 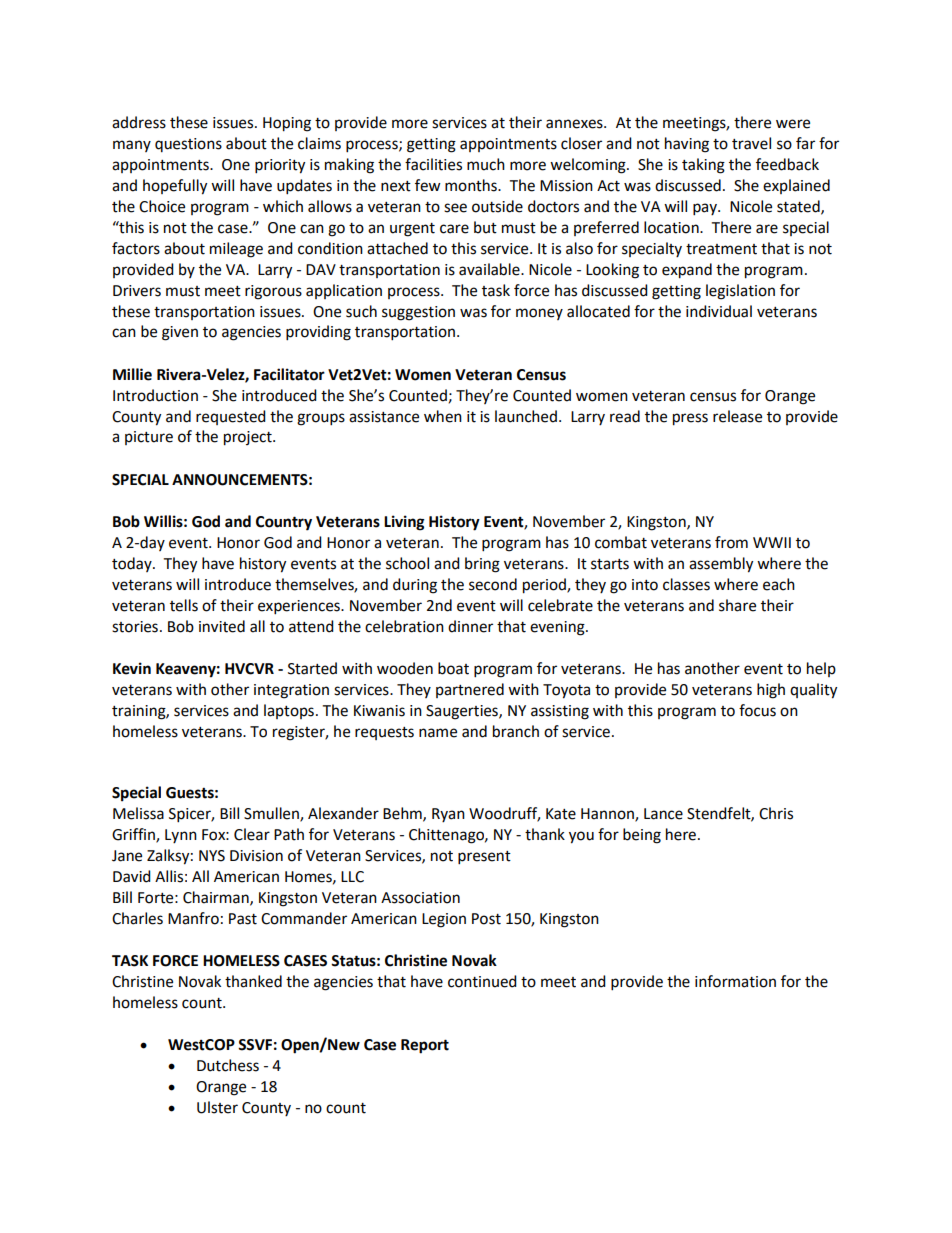 What do you see at coordinates (212, 856) in the image?
I see `NYS` at bounding box center [212, 856].
